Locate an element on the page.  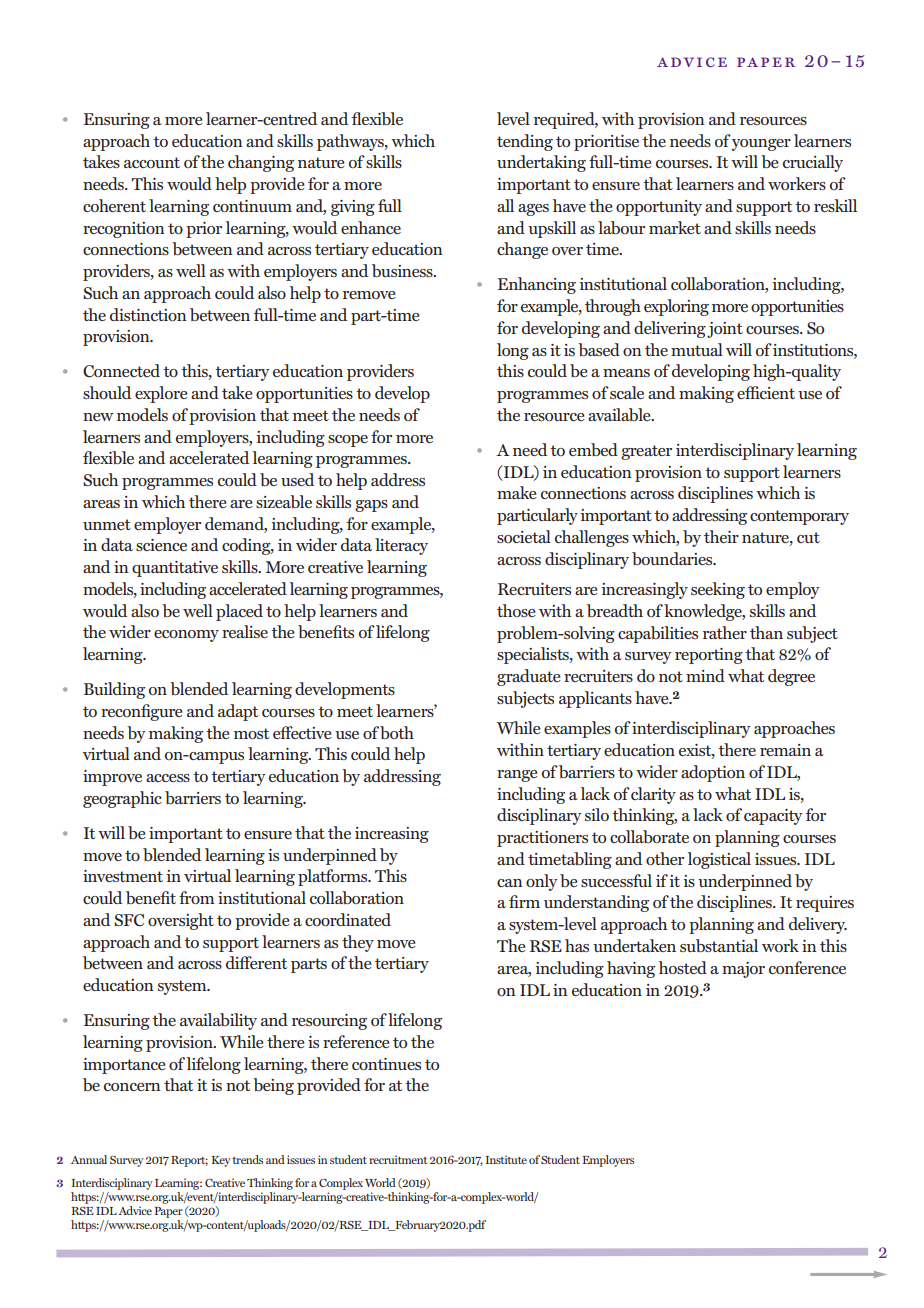
Key is located at coordinates (221, 1161).
